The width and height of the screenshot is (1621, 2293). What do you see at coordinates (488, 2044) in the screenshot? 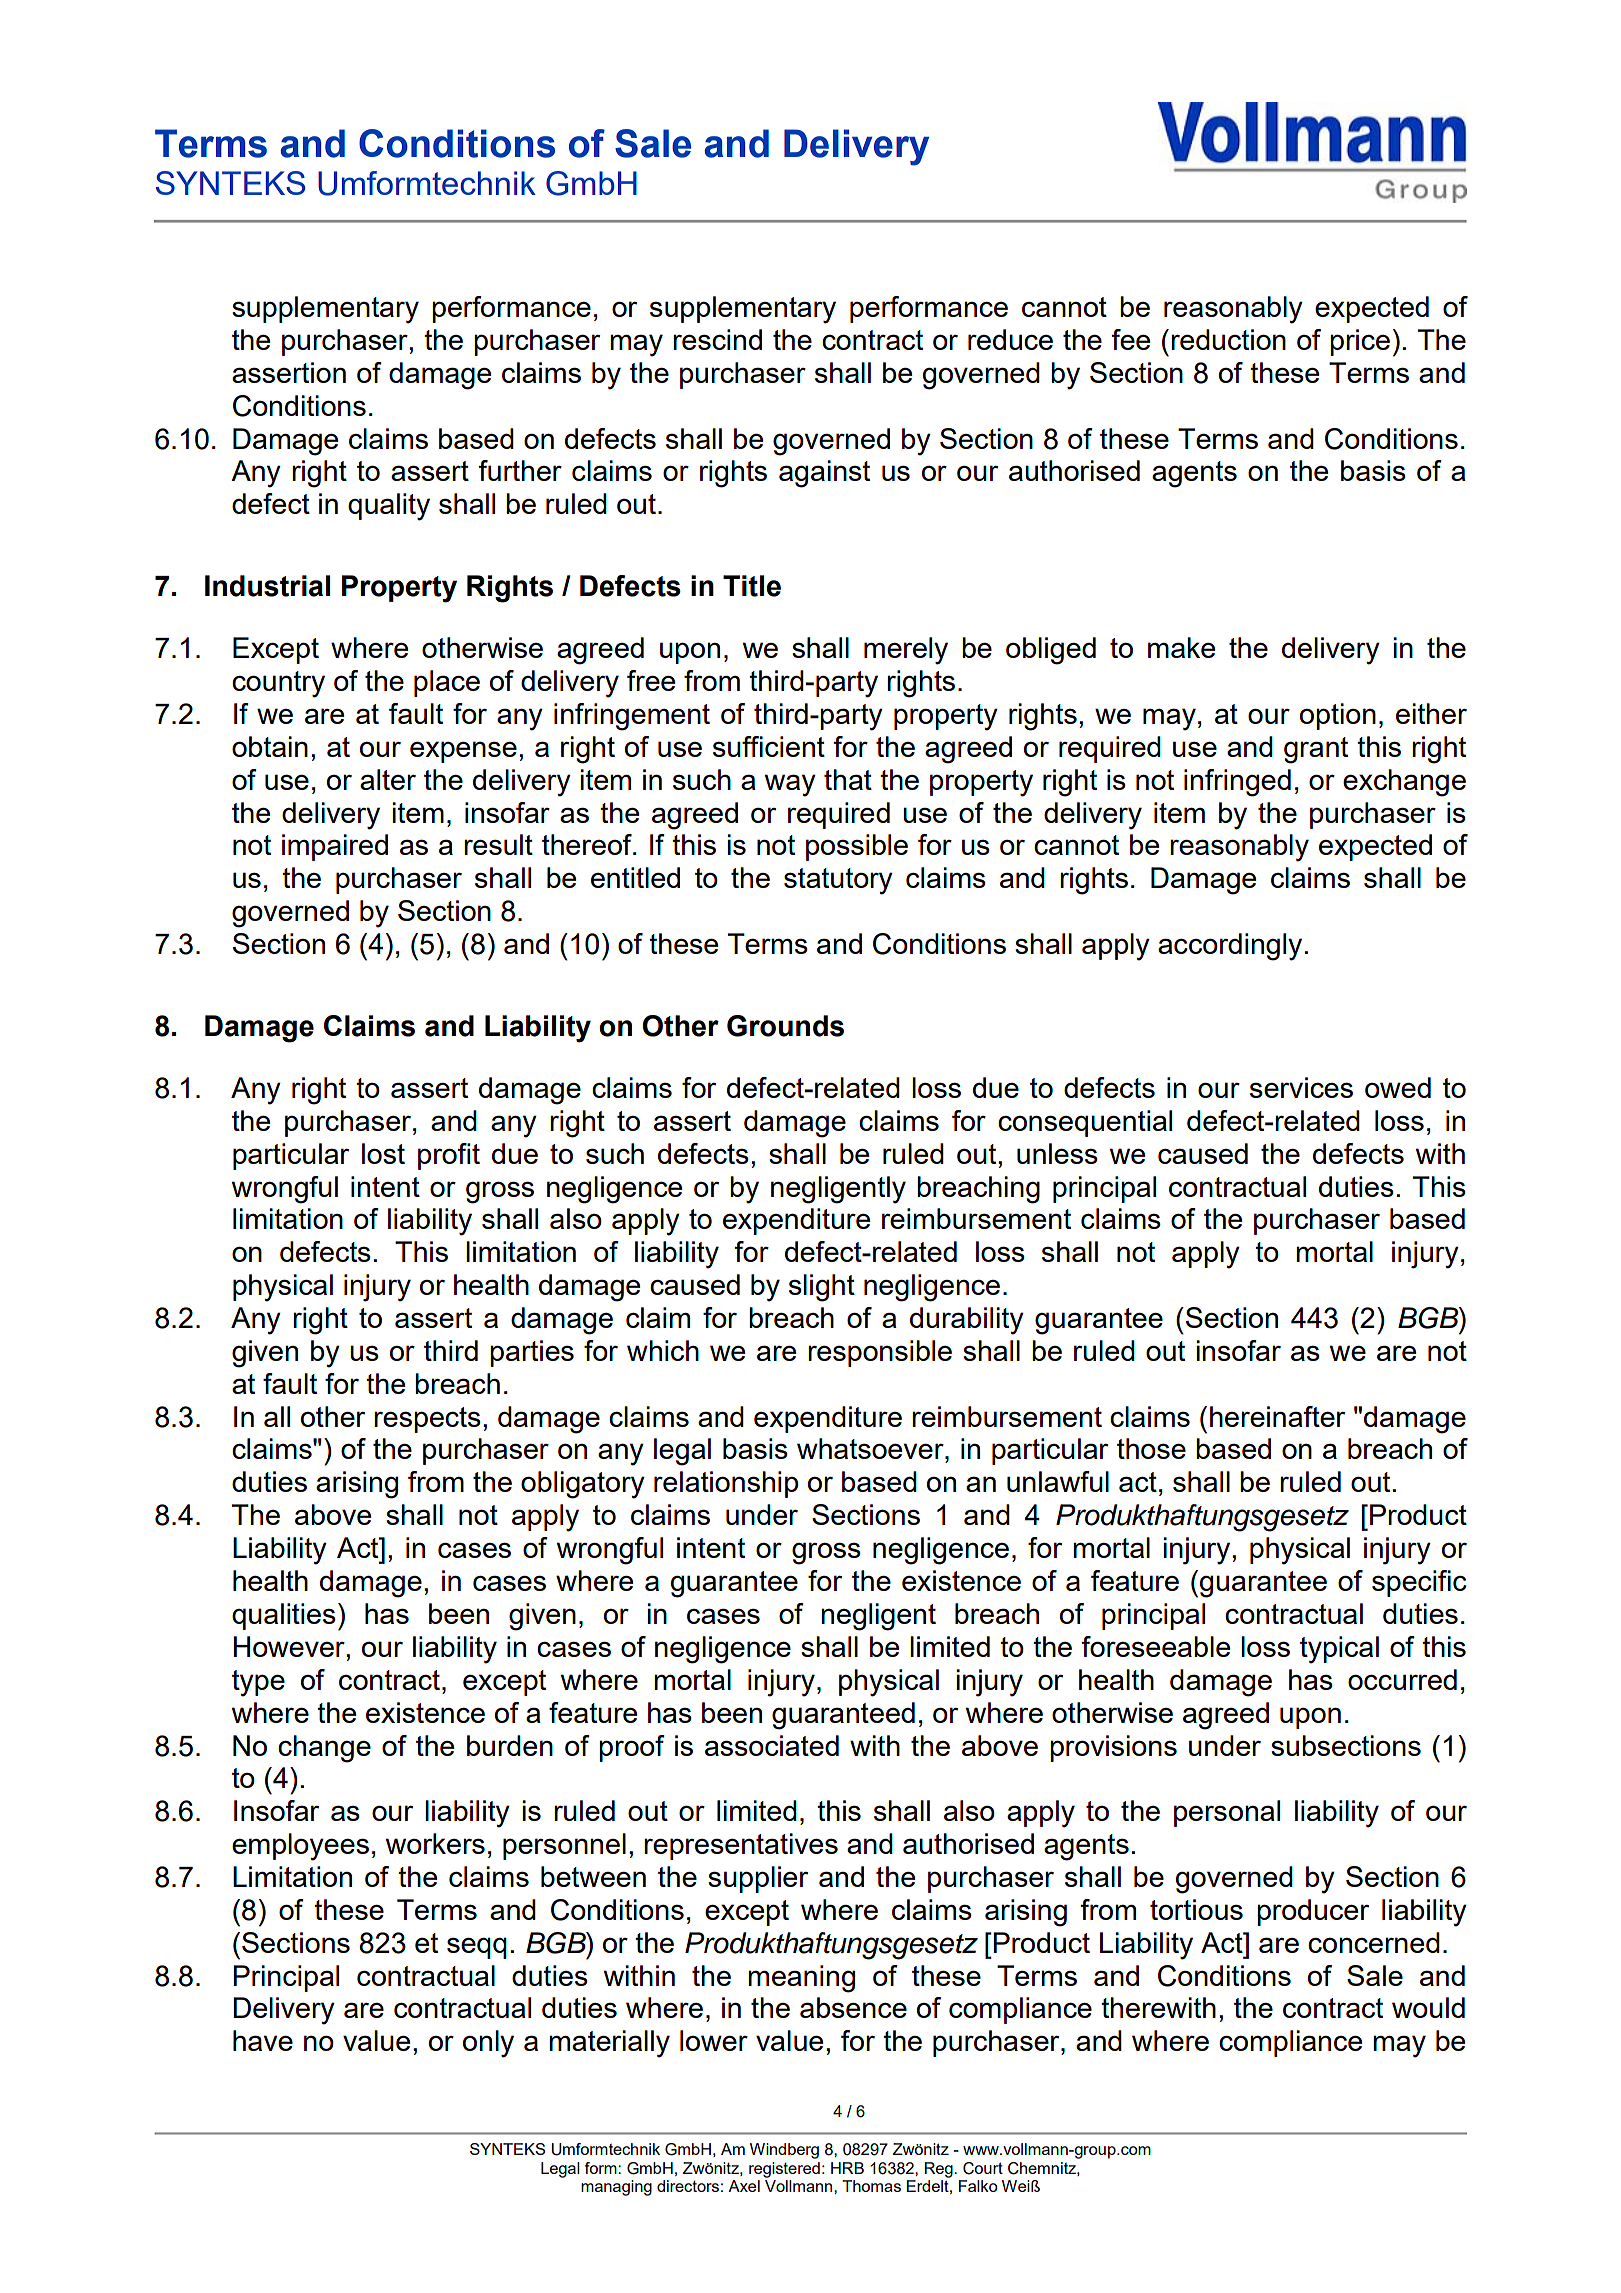
I see `only` at bounding box center [488, 2044].
